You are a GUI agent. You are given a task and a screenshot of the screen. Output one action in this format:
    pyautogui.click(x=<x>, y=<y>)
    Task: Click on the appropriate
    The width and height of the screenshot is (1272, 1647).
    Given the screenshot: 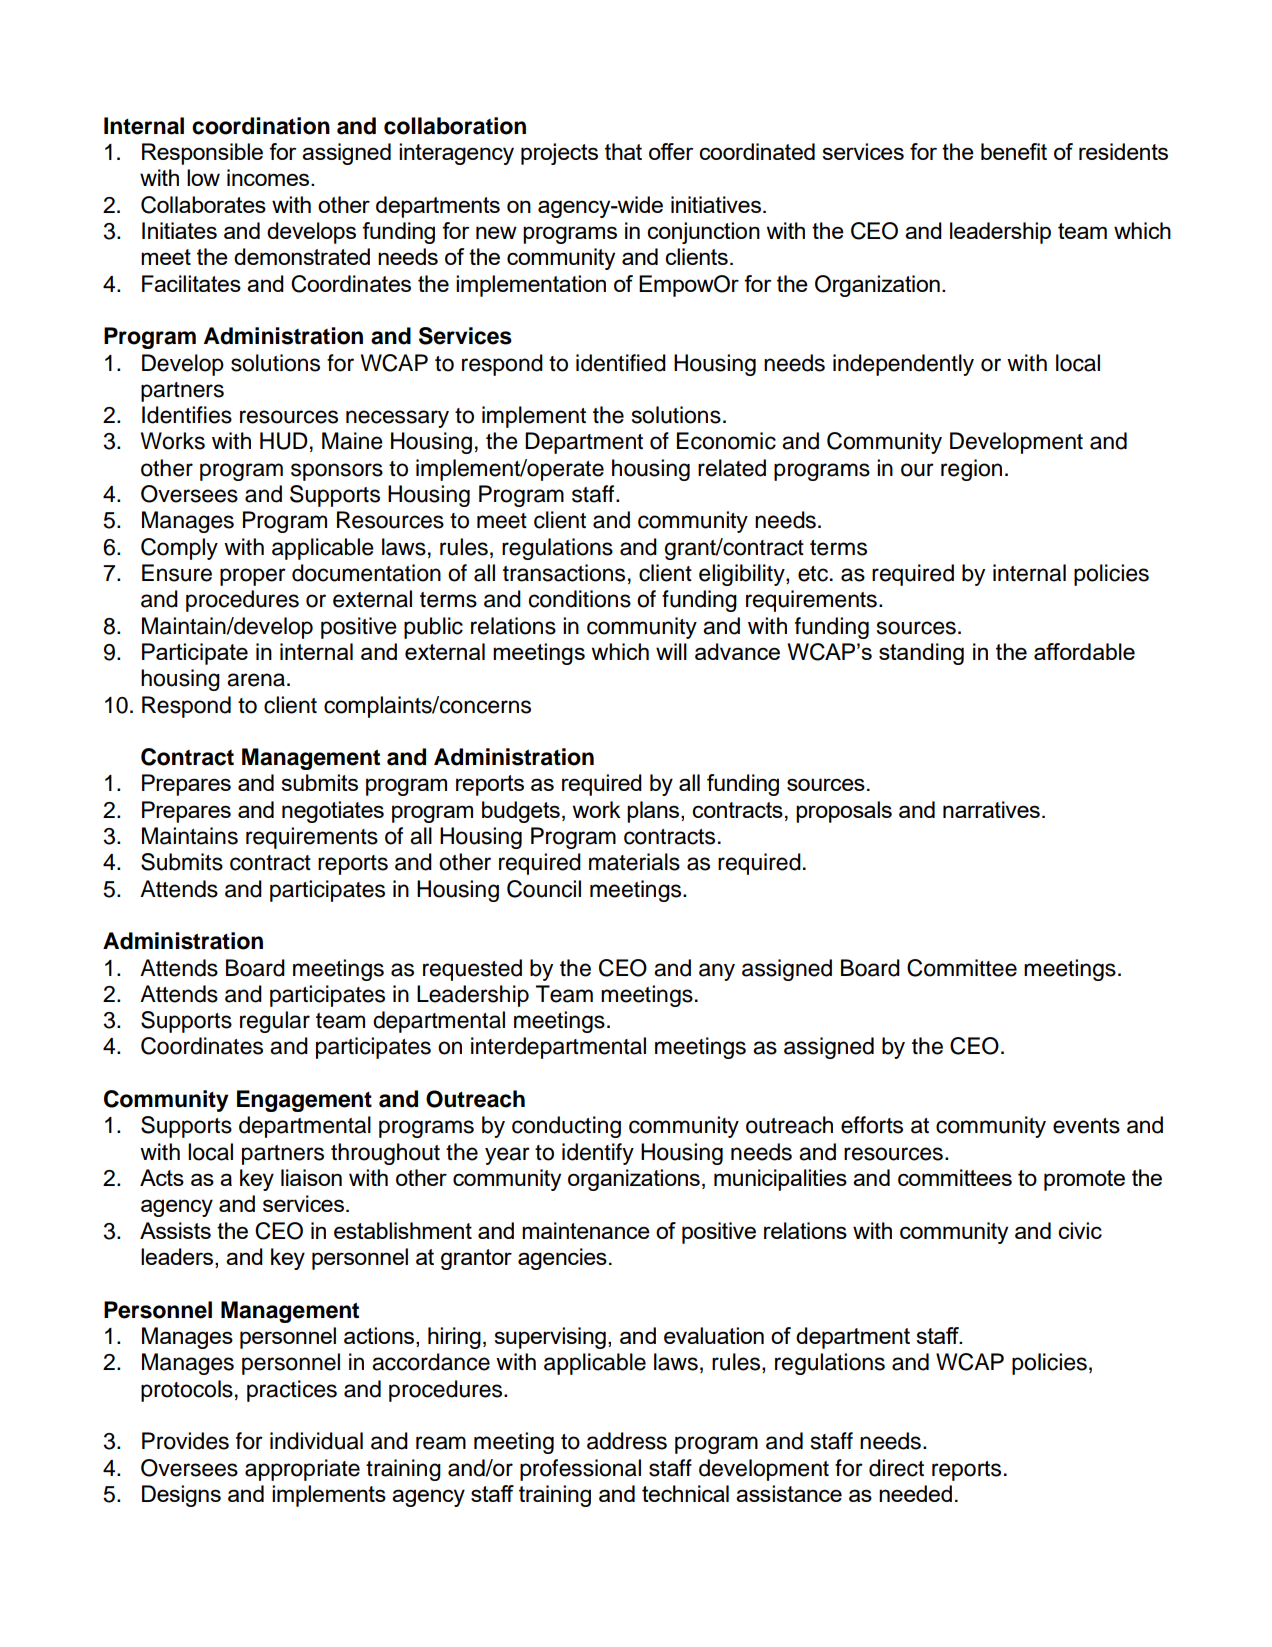 What is the action you would take?
    pyautogui.click(x=302, y=1470)
